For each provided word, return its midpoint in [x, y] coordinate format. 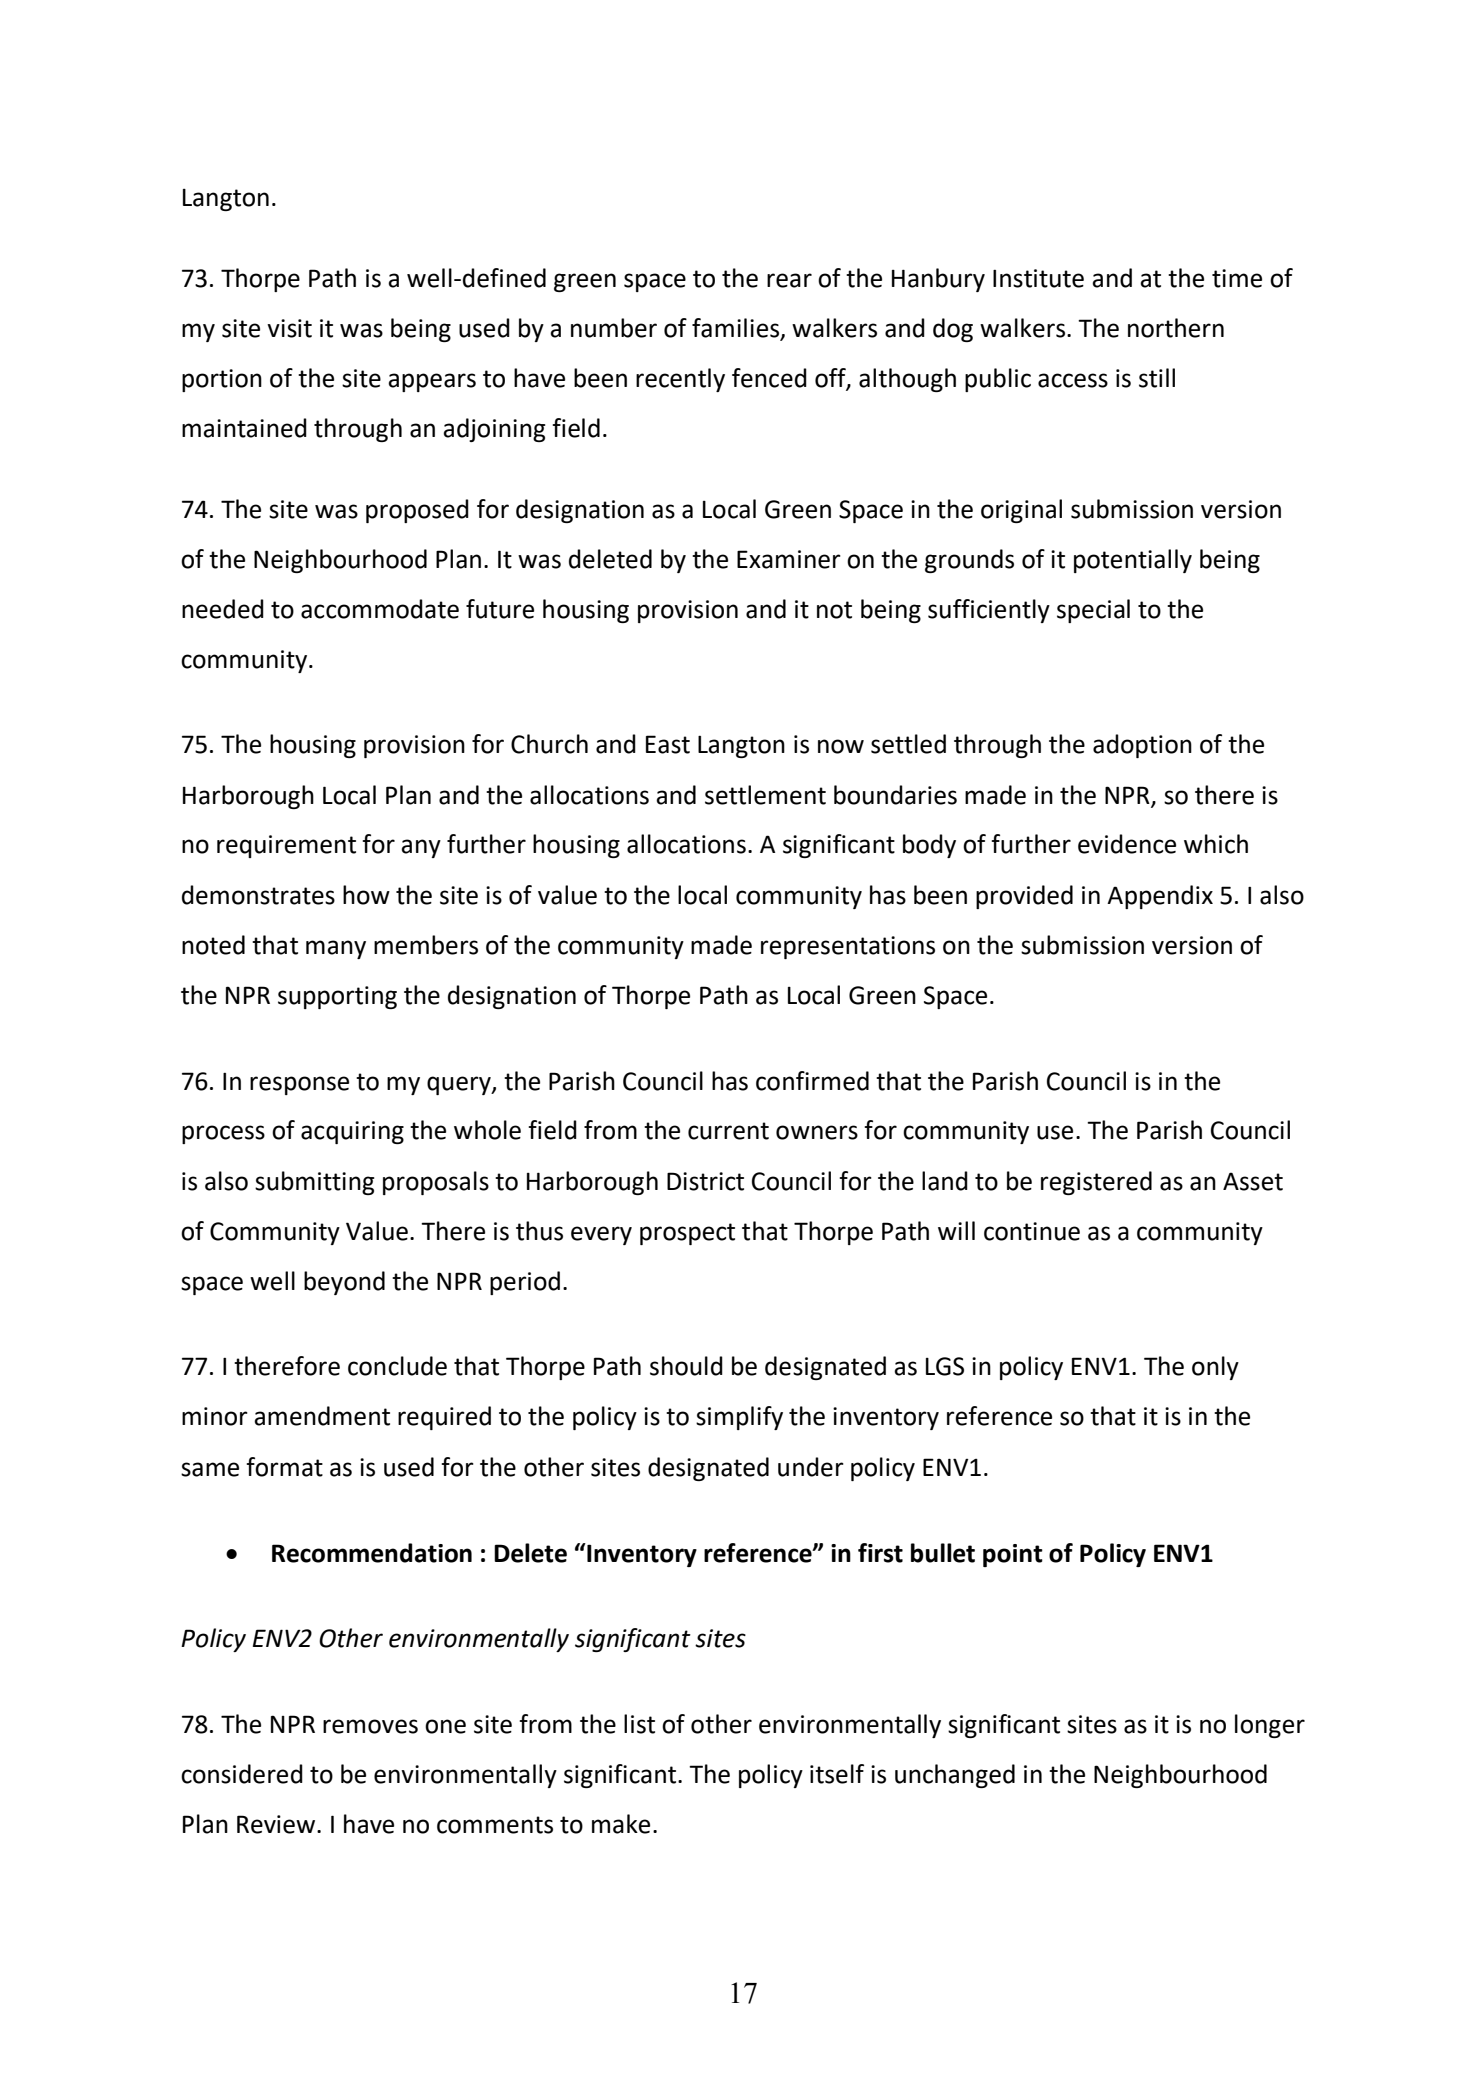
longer [1270, 1726]
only [1215, 1368]
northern [1176, 328]
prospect [687, 1234]
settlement [765, 795]
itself [837, 1774]
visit [289, 328]
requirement [286, 846]
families [737, 329]
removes [370, 1726]
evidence [1127, 844]
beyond [344, 1283]
